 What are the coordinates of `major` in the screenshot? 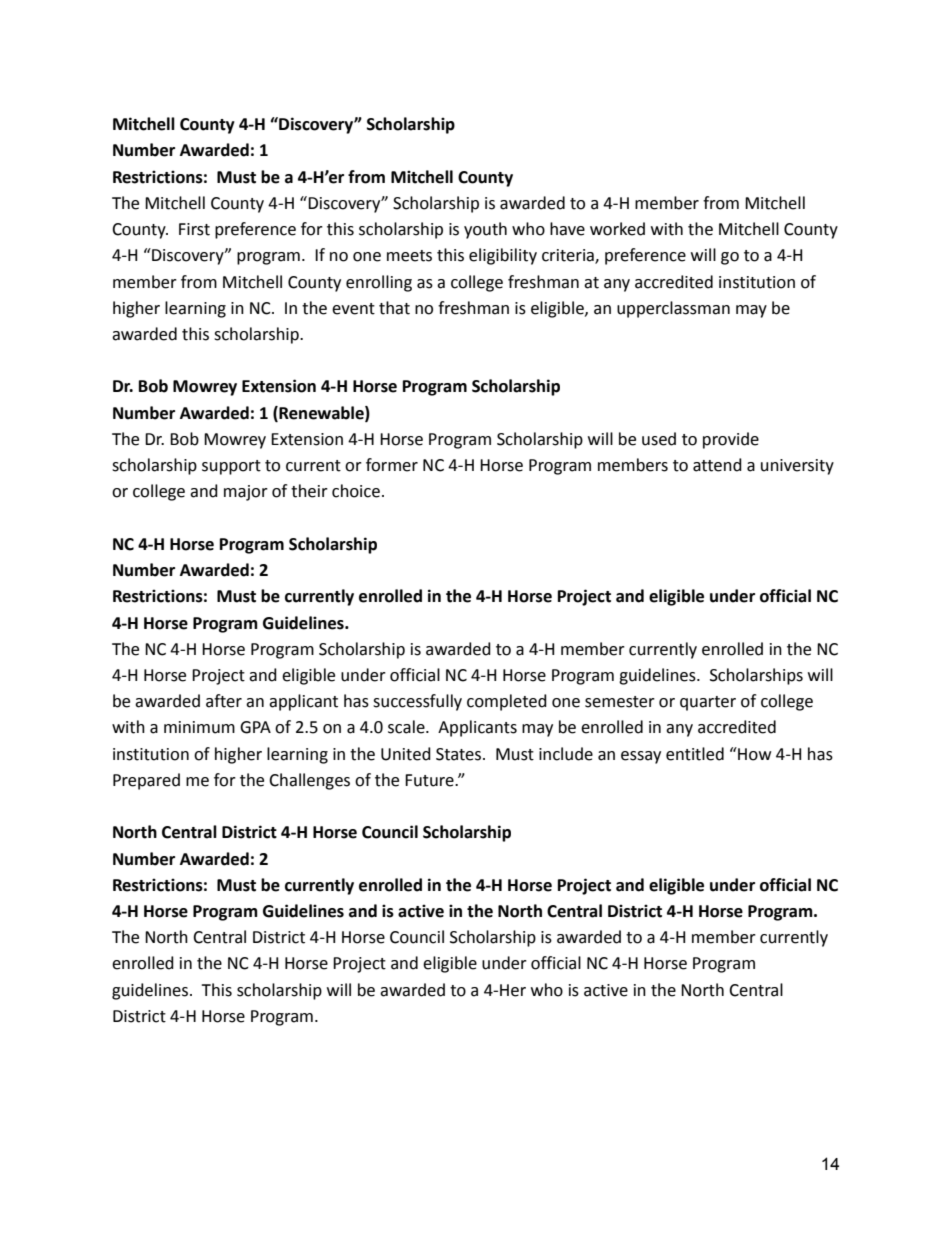 It's located at (246, 493).
